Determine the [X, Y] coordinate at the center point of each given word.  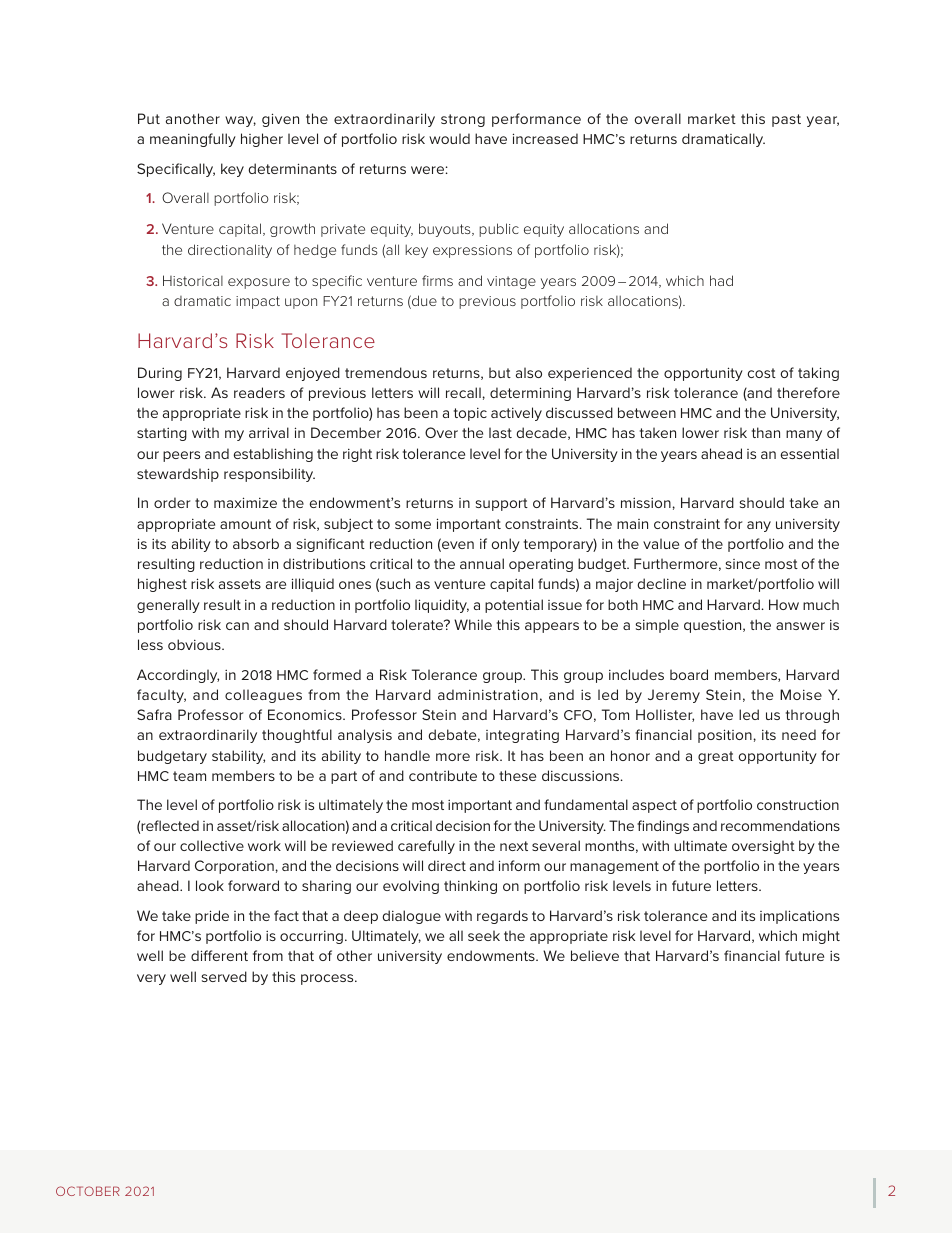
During [160, 374]
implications [799, 917]
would [449, 138]
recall [463, 392]
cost [762, 373]
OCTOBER [88, 1191]
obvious [195, 644]
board [689, 674]
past [786, 120]
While [473, 624]
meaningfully [193, 140]
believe [595, 955]
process [328, 979]
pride [212, 917]
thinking [470, 887]
